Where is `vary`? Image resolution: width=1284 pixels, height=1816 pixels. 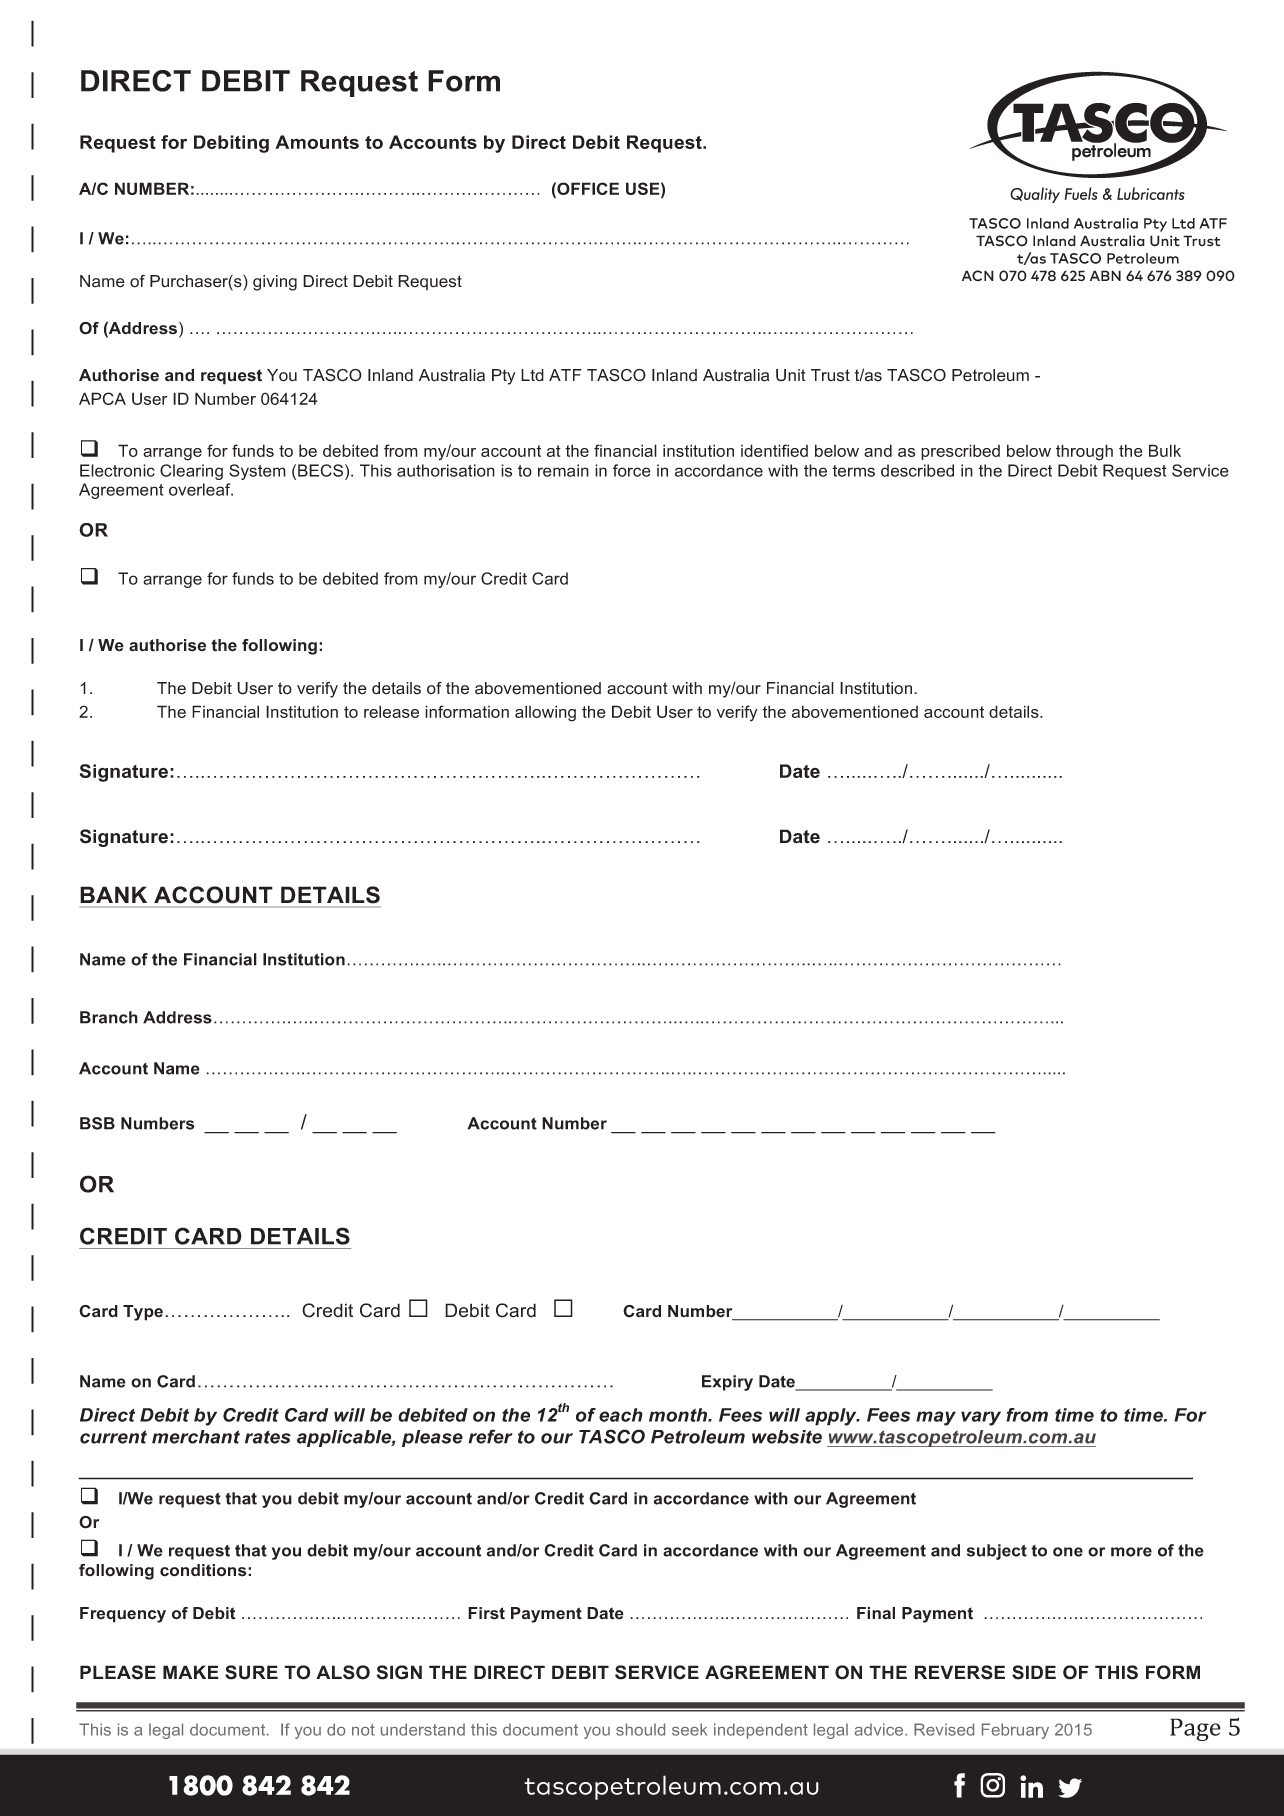
vary is located at coordinates (981, 1418).
